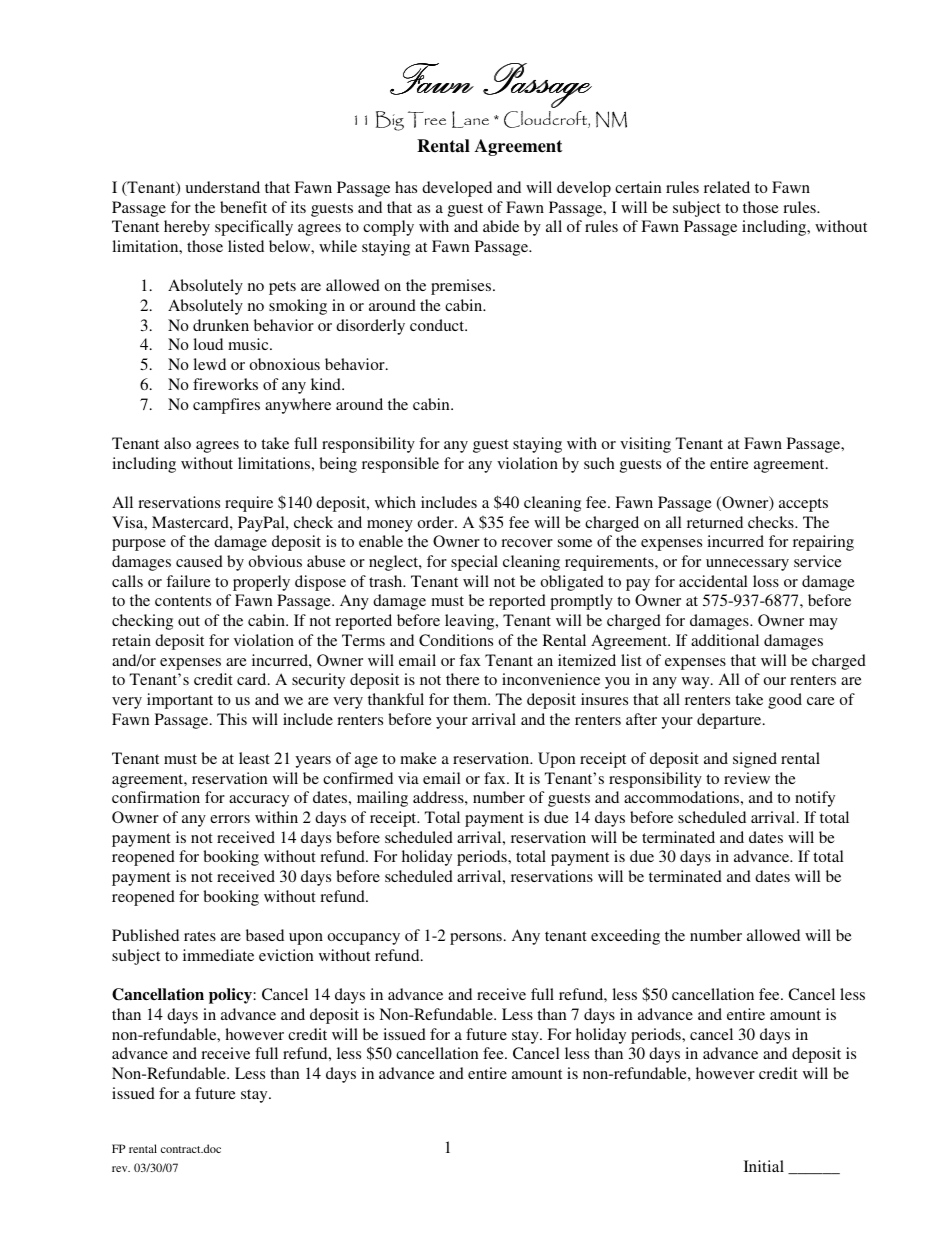  I want to click on Conditions, so click(456, 640).
